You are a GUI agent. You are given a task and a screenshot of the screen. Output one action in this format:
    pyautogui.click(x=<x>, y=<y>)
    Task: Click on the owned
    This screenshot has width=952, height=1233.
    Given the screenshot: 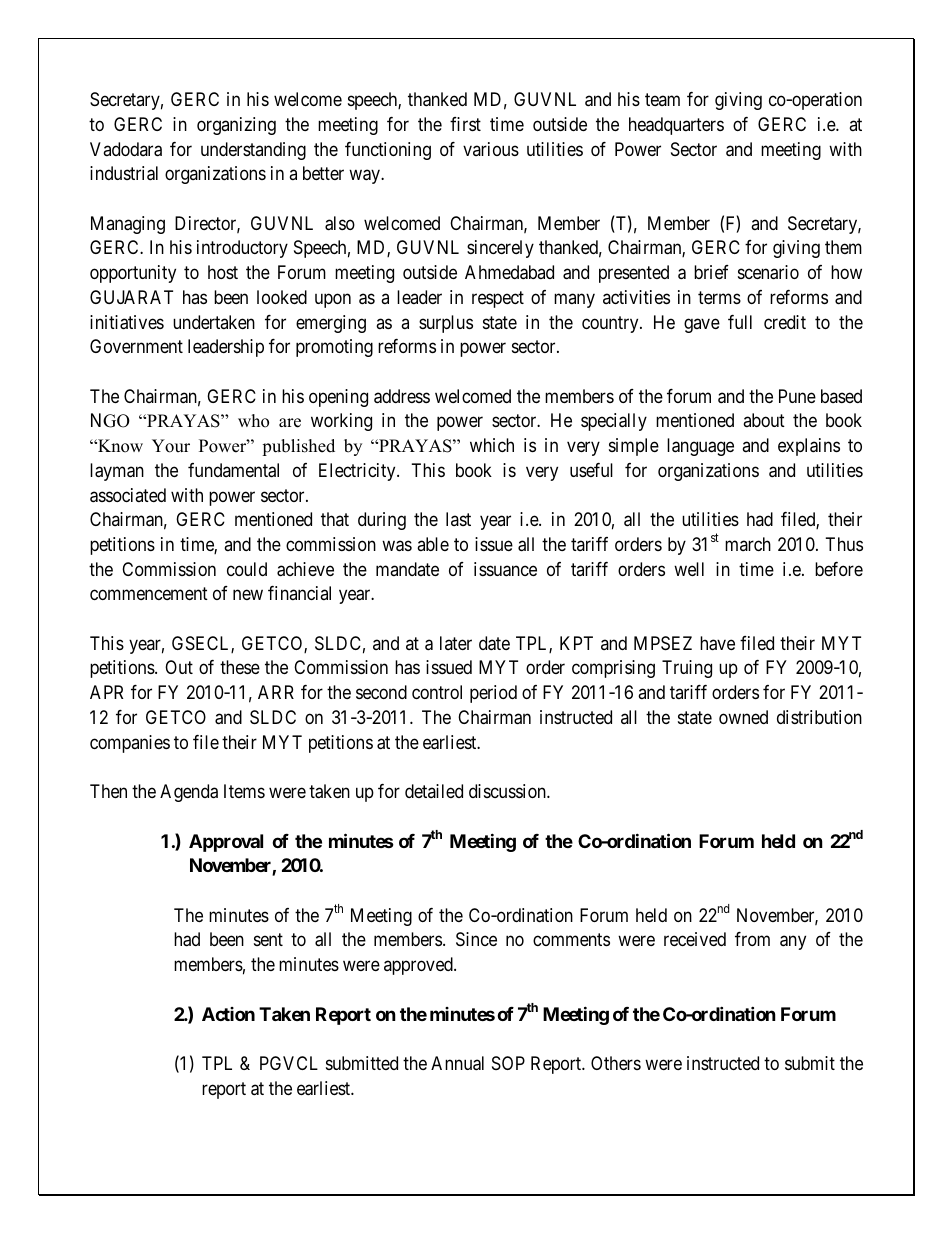 What is the action you would take?
    pyautogui.click(x=743, y=717)
